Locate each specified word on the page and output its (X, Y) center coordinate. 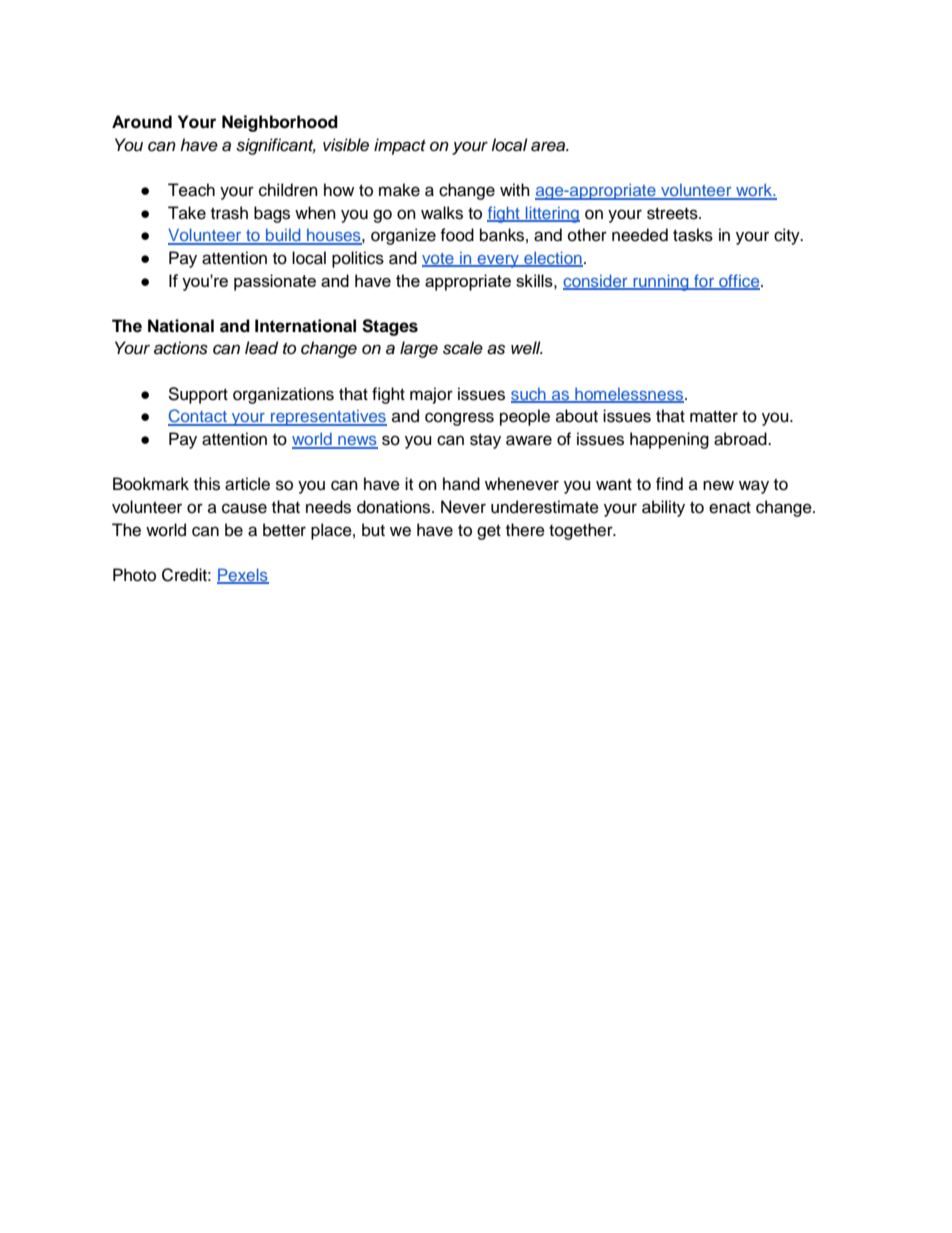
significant (276, 146)
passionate (275, 282)
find (669, 484)
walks (442, 213)
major (431, 395)
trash (229, 213)
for (704, 281)
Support (198, 395)
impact (400, 146)
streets (673, 214)
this (207, 484)
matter (714, 417)
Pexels (243, 576)
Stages (390, 327)
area (549, 146)
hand (461, 484)
